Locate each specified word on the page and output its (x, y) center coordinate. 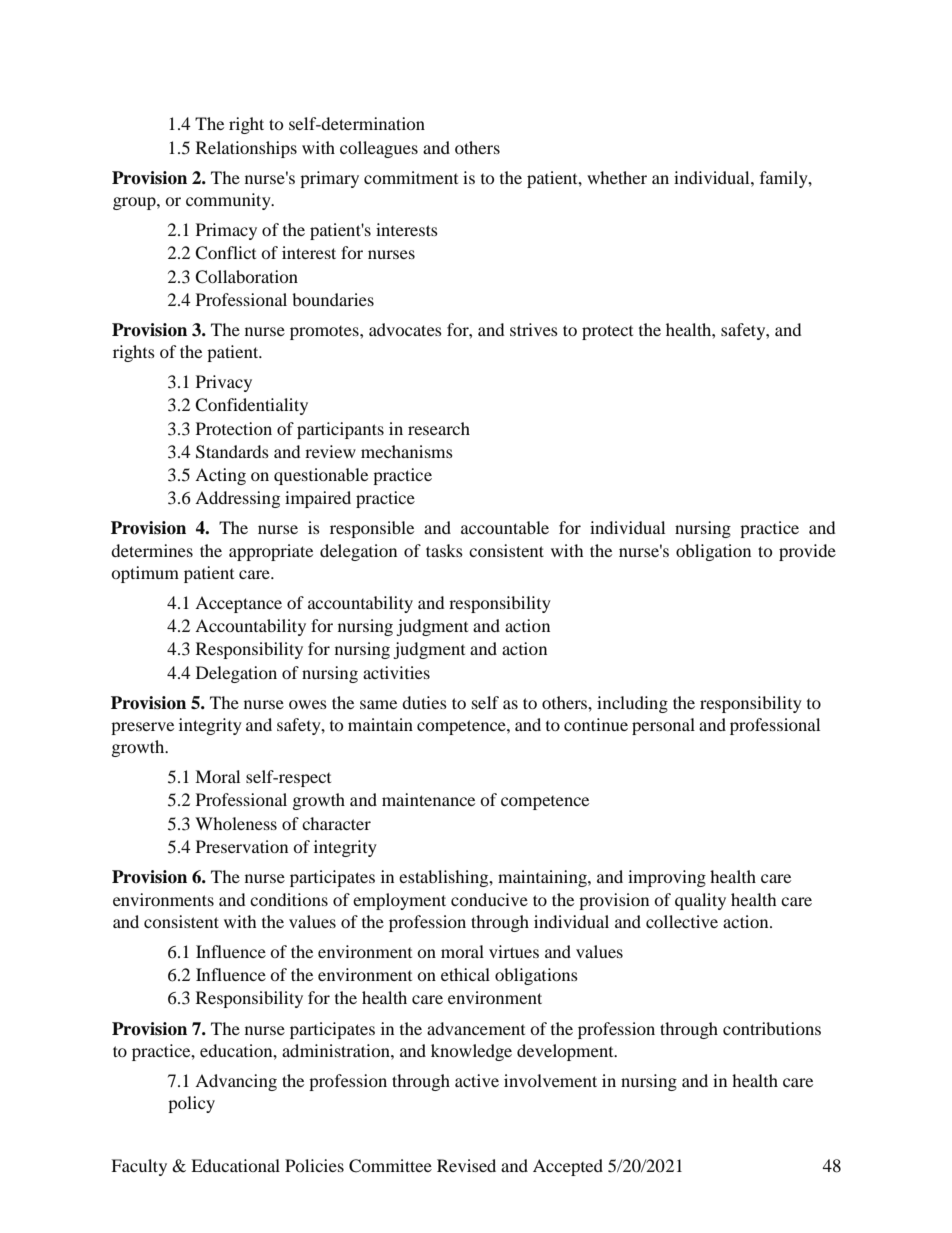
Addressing (237, 499)
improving (667, 878)
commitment (411, 177)
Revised (466, 1165)
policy (191, 1104)
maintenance (428, 799)
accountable (505, 527)
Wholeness (236, 823)
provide (807, 552)
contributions (772, 1028)
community (229, 201)
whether (617, 177)
